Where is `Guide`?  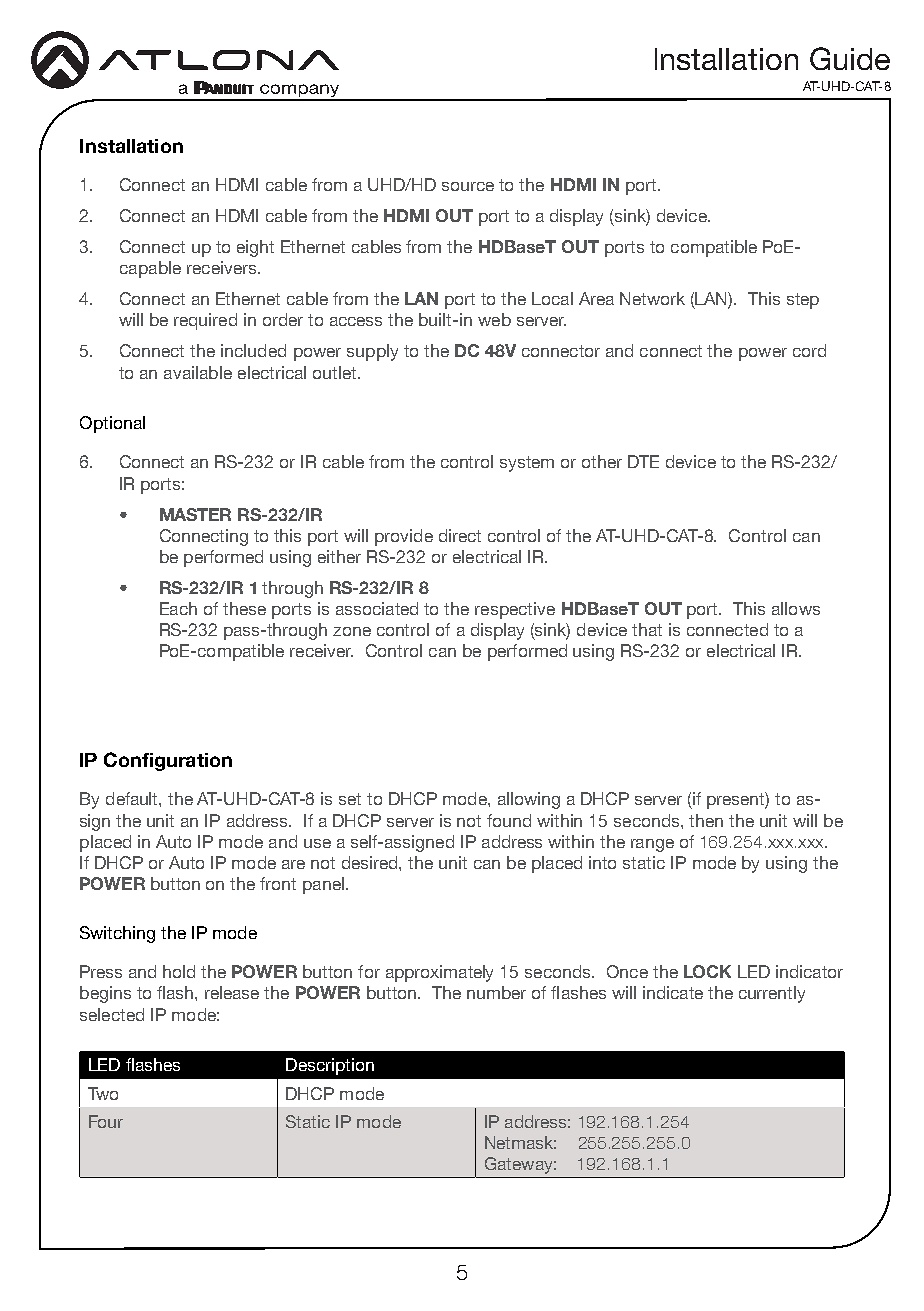
Guide is located at coordinates (850, 58).
